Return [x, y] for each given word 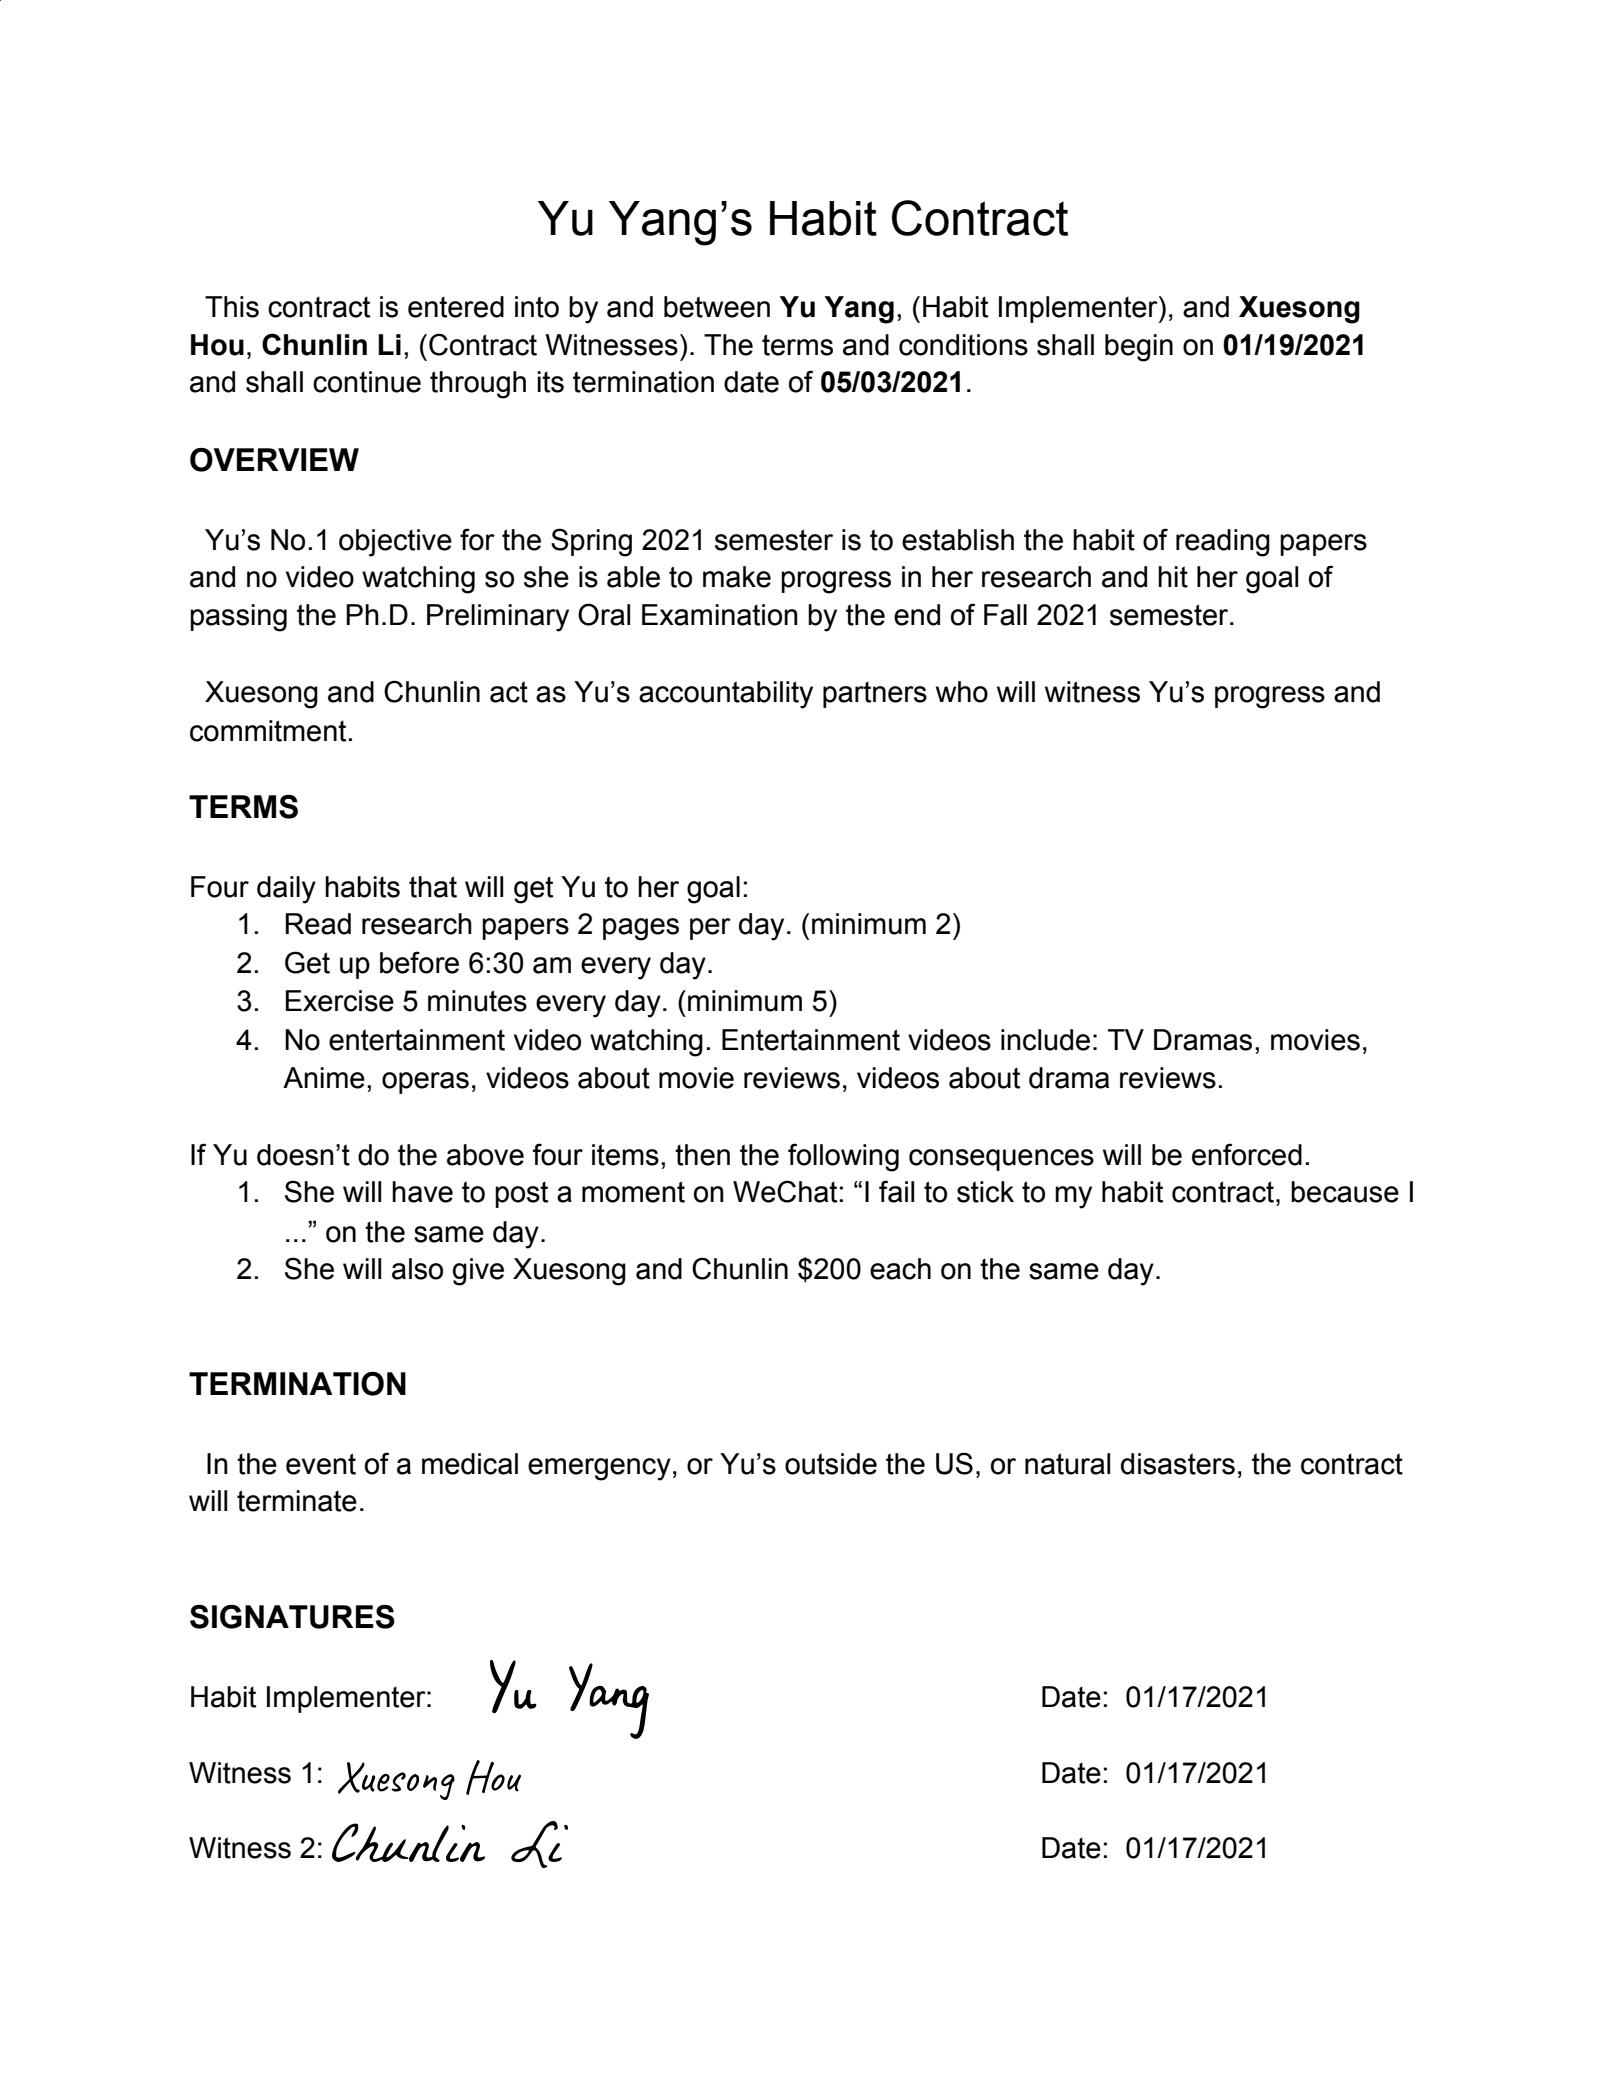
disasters [1178, 1464]
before [419, 962]
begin [1139, 348]
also [417, 1269]
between [717, 307]
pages [641, 929]
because [1345, 1192]
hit [1173, 577]
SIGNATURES [292, 1617]
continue [367, 382]
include [1045, 1040]
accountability [726, 695]
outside [831, 1464]
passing [238, 618]
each [900, 1269]
